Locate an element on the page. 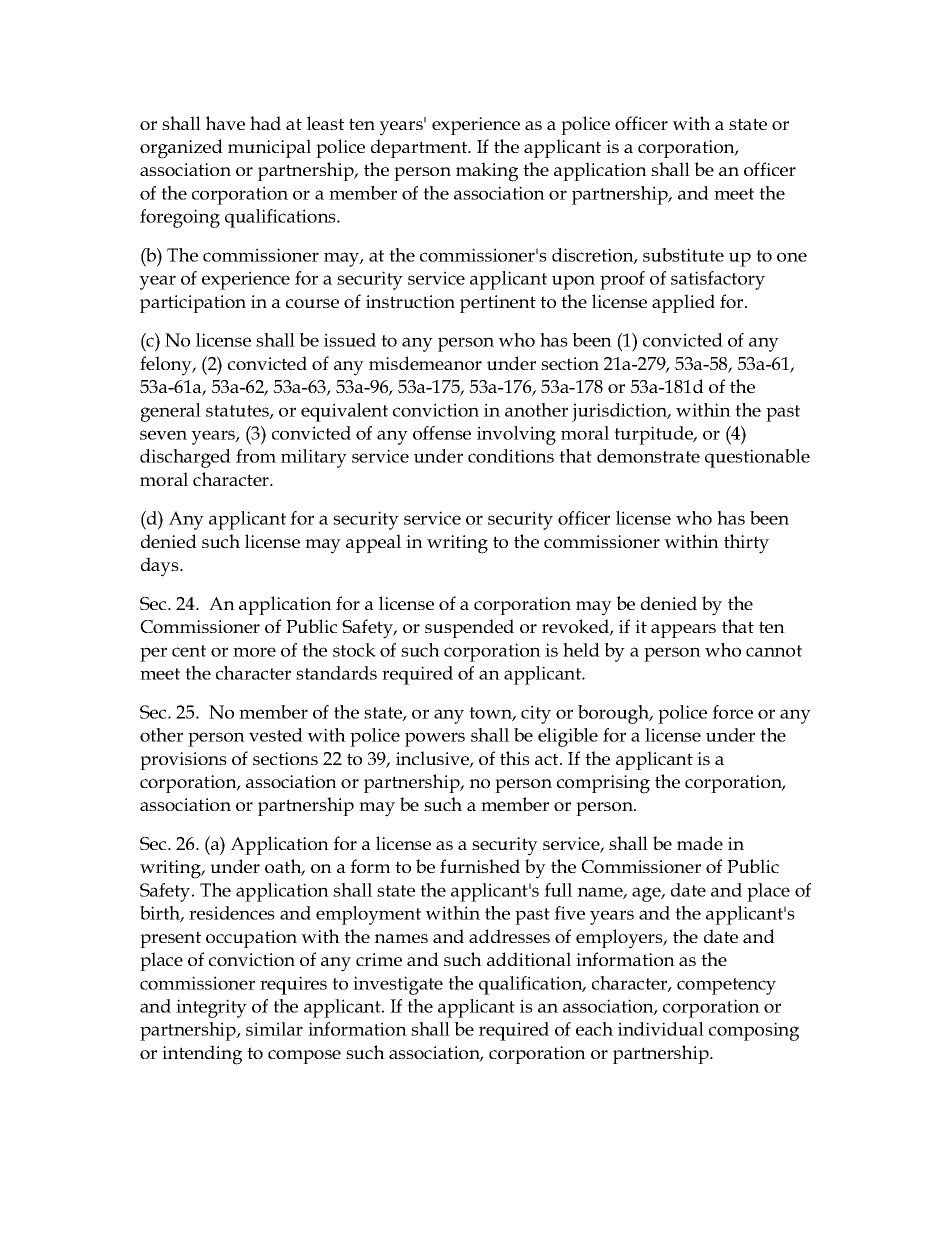  from is located at coordinates (256, 456).
